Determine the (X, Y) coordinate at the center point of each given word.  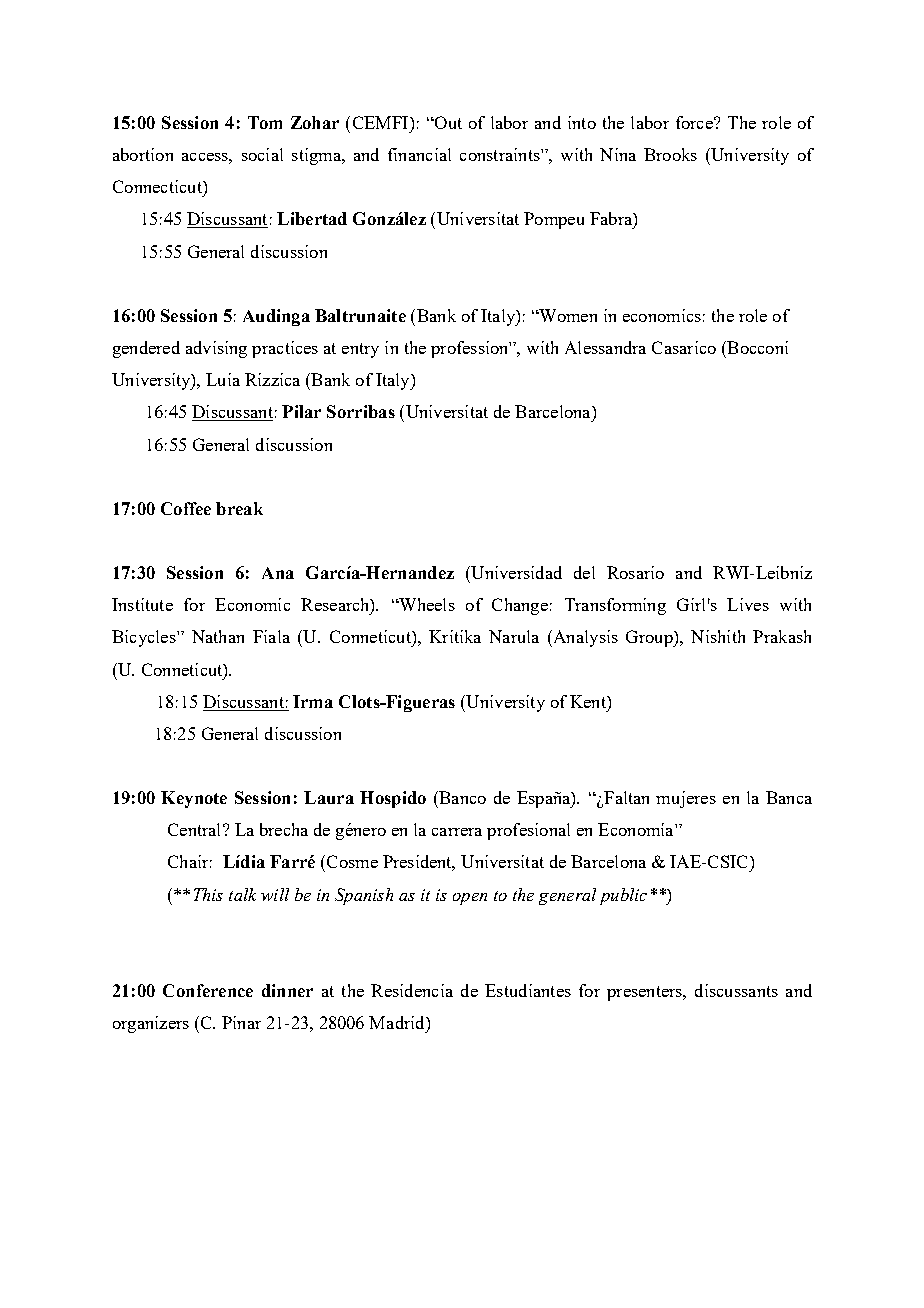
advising (216, 349)
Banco (461, 797)
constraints (501, 154)
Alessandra (605, 347)
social (262, 154)
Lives (748, 604)
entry (360, 350)
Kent (589, 701)
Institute (142, 604)
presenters (645, 993)
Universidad (515, 572)
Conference (208, 990)
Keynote (194, 799)
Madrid (398, 1022)
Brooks (670, 154)
